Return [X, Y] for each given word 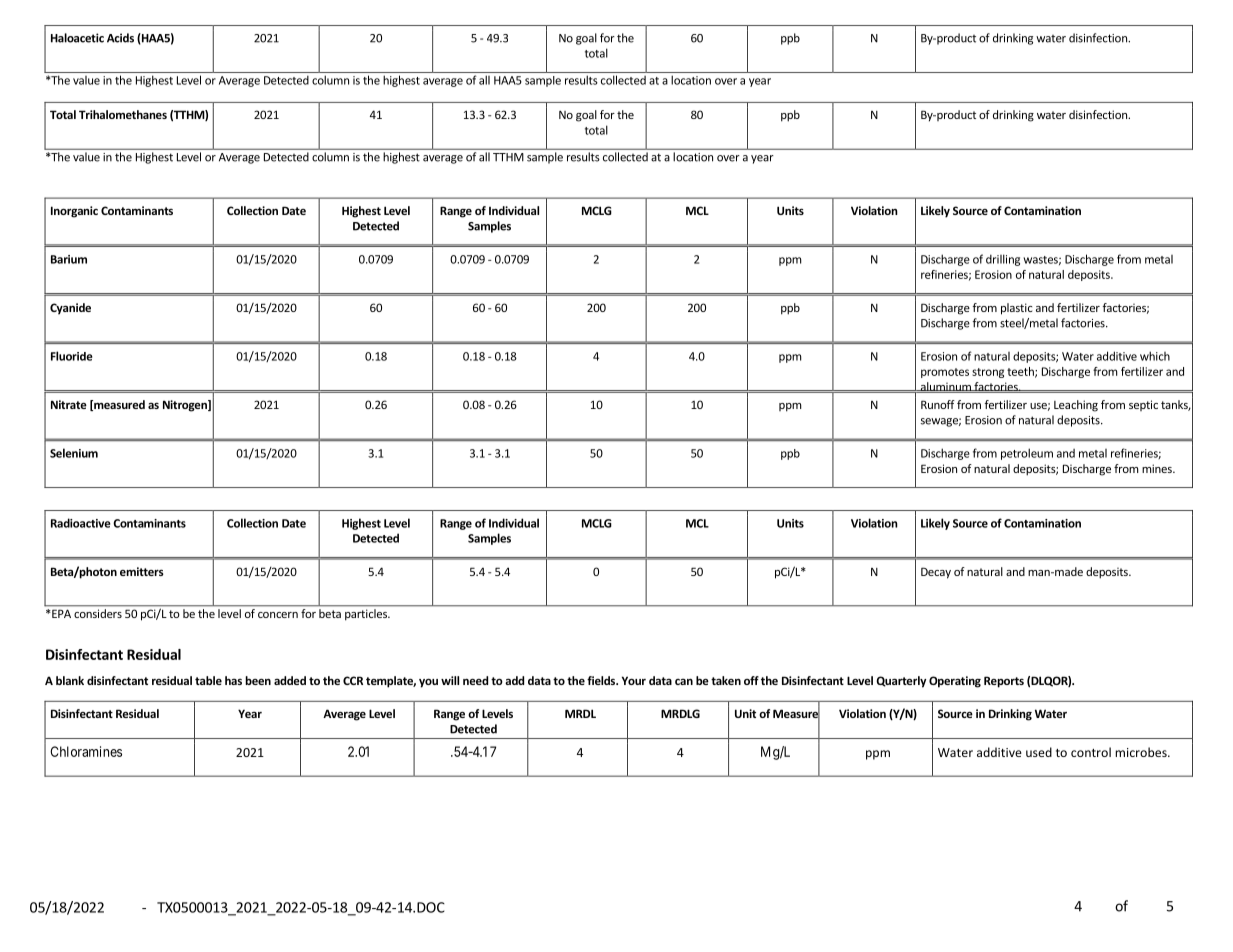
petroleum [1027, 454]
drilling [1003, 260]
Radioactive [81, 523]
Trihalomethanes [123, 114]
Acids [120, 38]
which [1155, 356]
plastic [1016, 309]
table [208, 680]
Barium [69, 259]
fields [602, 680]
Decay [936, 573]
